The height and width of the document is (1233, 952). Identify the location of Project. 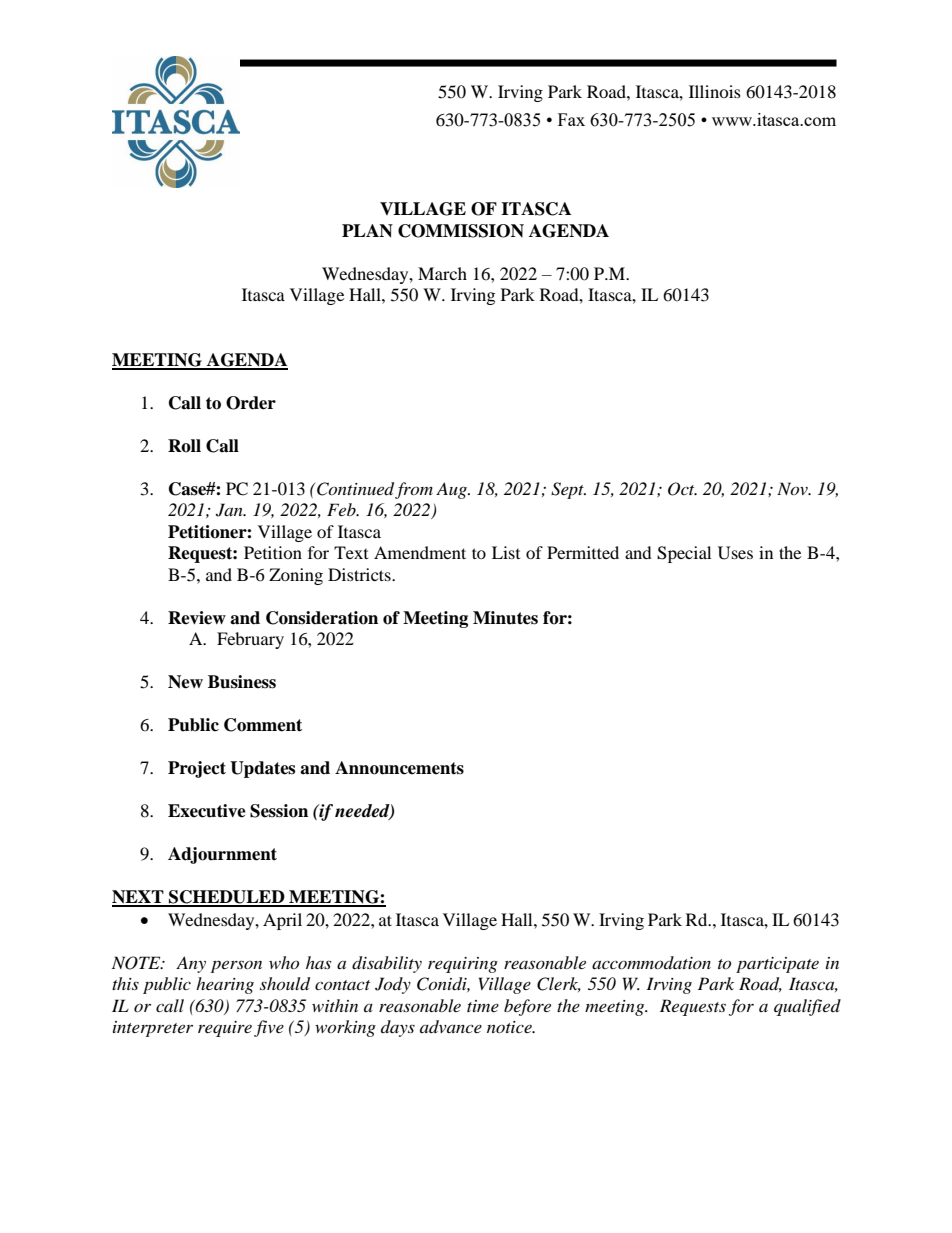
(197, 769).
